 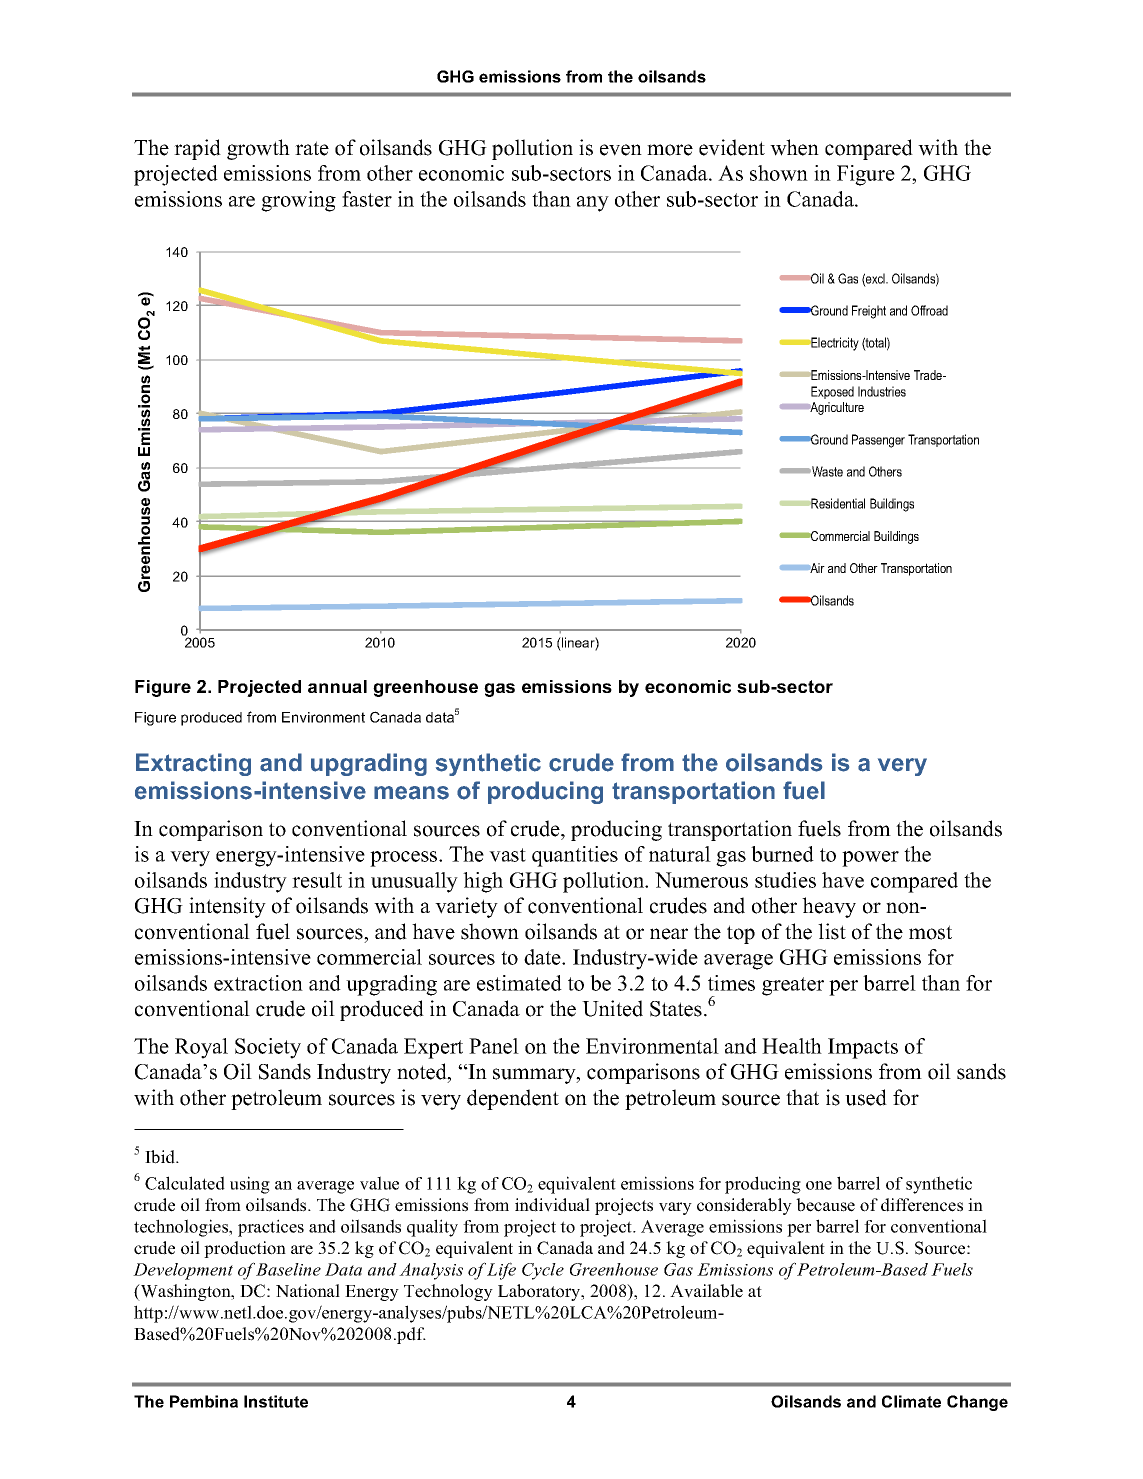 What do you see at coordinates (540, 1292) in the screenshot?
I see `Laboratory` at bounding box center [540, 1292].
